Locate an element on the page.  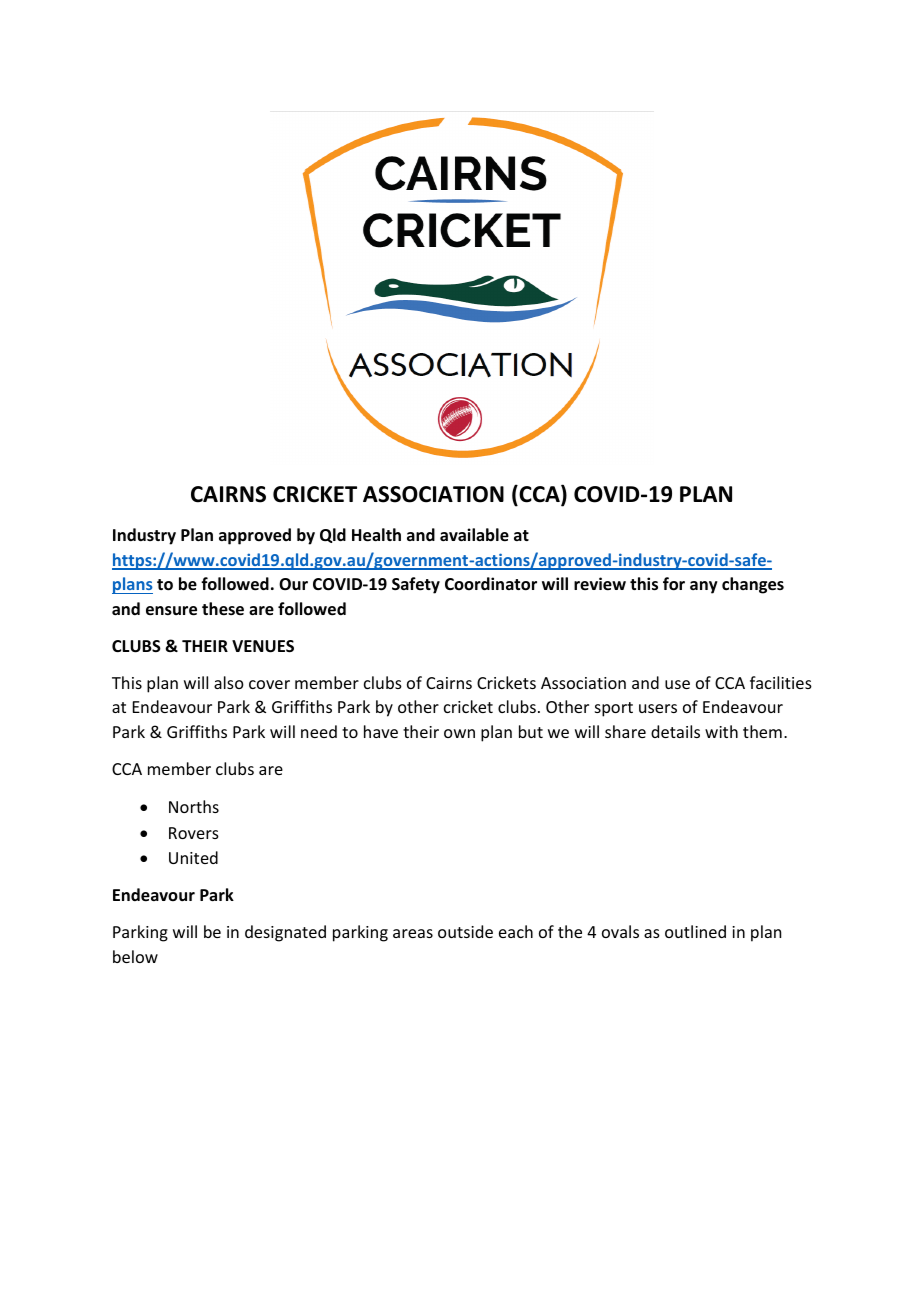
designated is located at coordinates (285, 933).
